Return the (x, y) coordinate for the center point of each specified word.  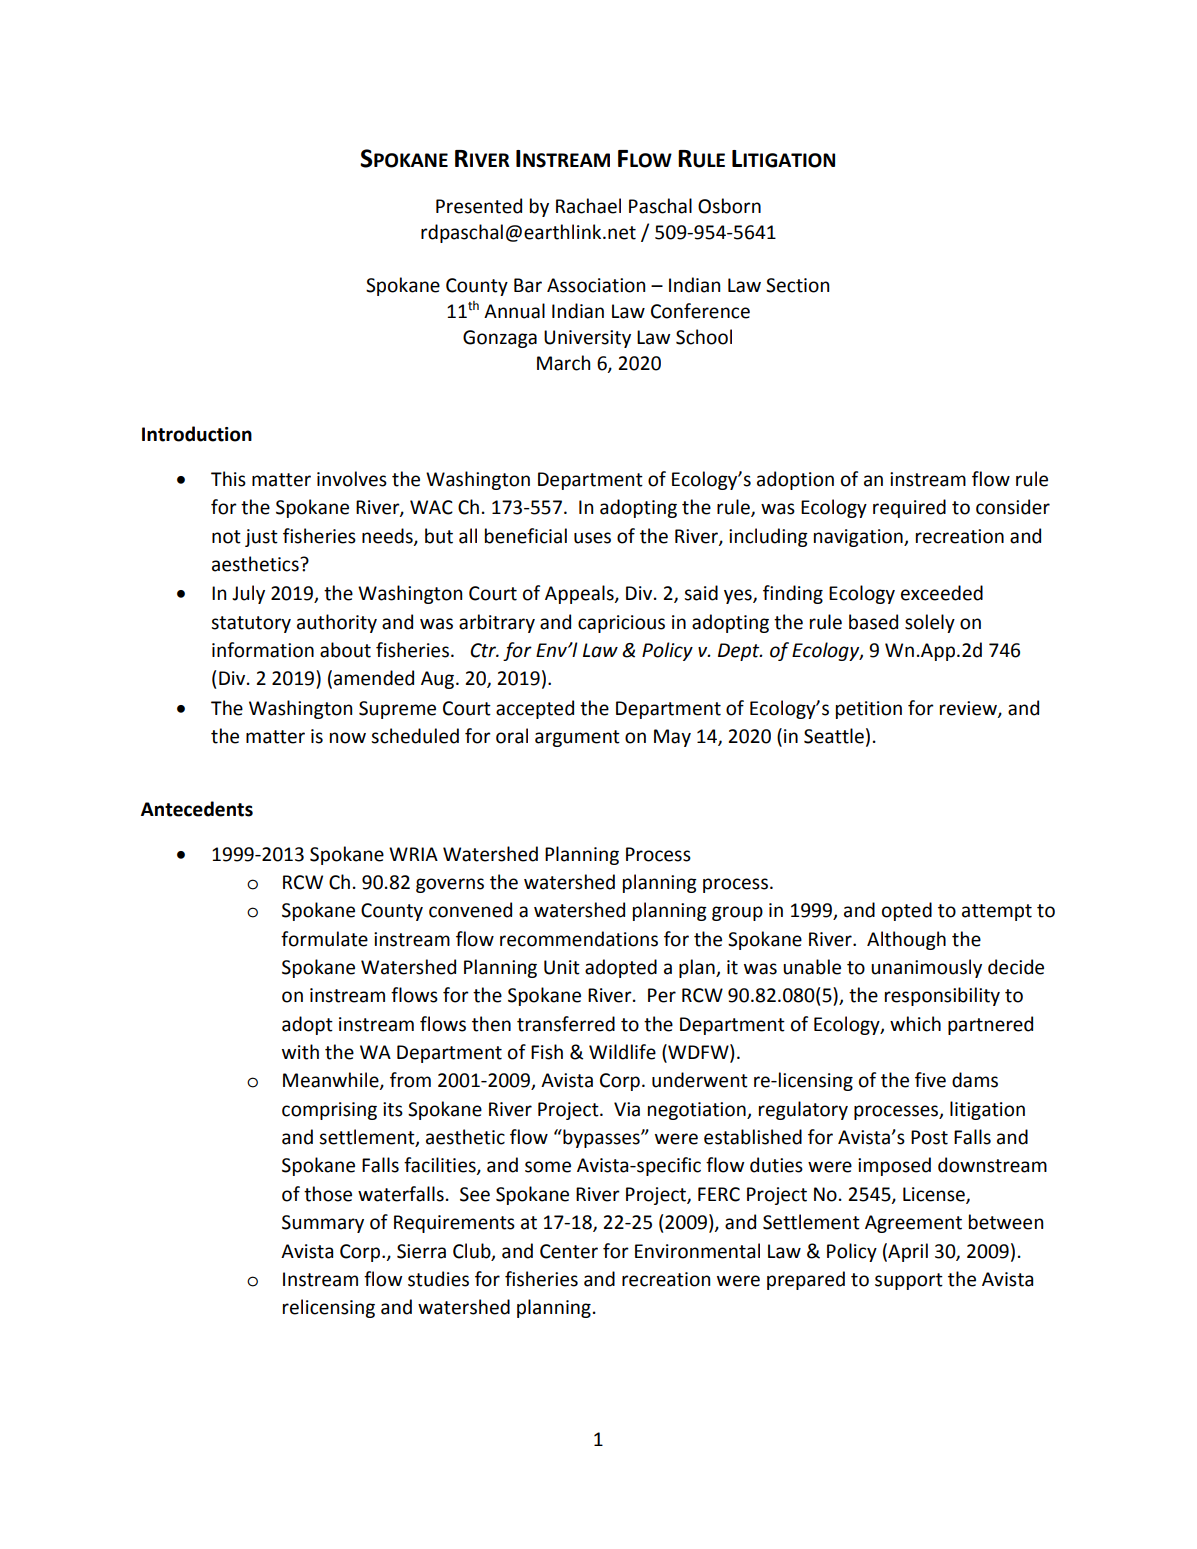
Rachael (588, 206)
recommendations (579, 939)
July (248, 594)
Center (569, 1251)
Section (797, 285)
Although (906, 940)
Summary (323, 1224)
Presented (479, 206)
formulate (324, 939)
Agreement (913, 1224)
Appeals (580, 594)
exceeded (942, 593)
